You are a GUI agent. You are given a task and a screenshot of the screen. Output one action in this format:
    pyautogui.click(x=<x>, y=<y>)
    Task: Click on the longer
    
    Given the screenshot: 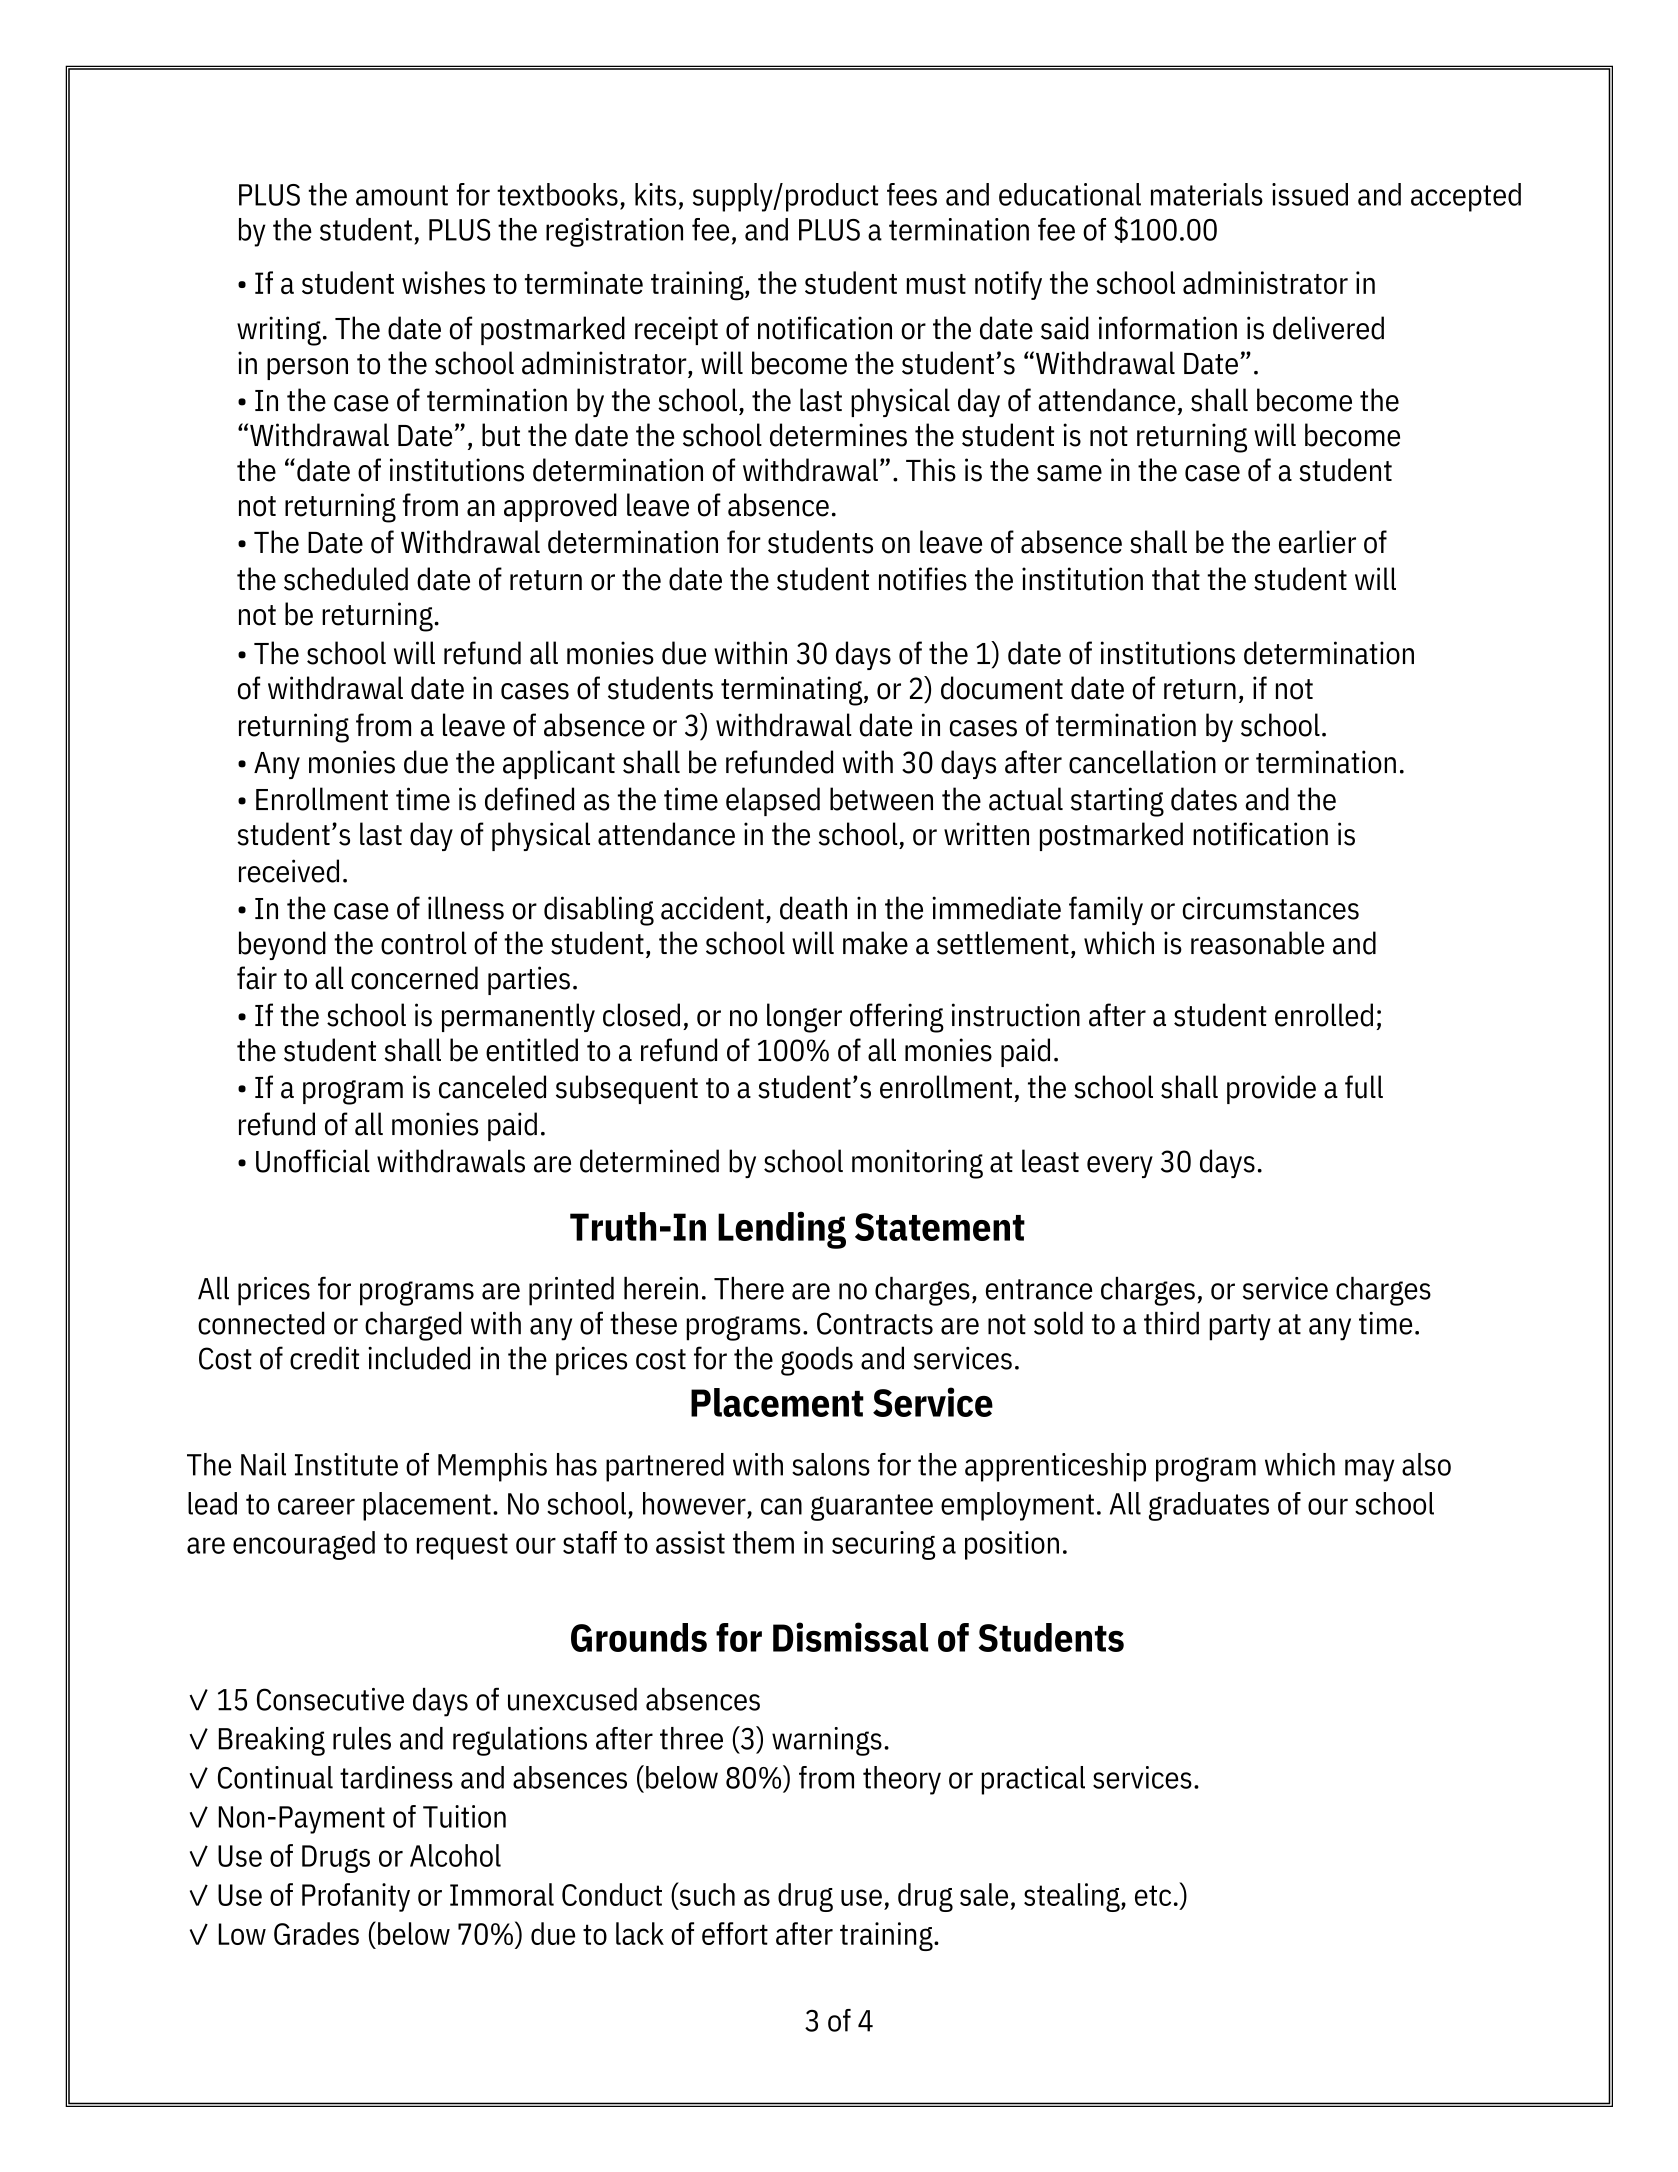 What is the action you would take?
    pyautogui.click(x=804, y=1018)
